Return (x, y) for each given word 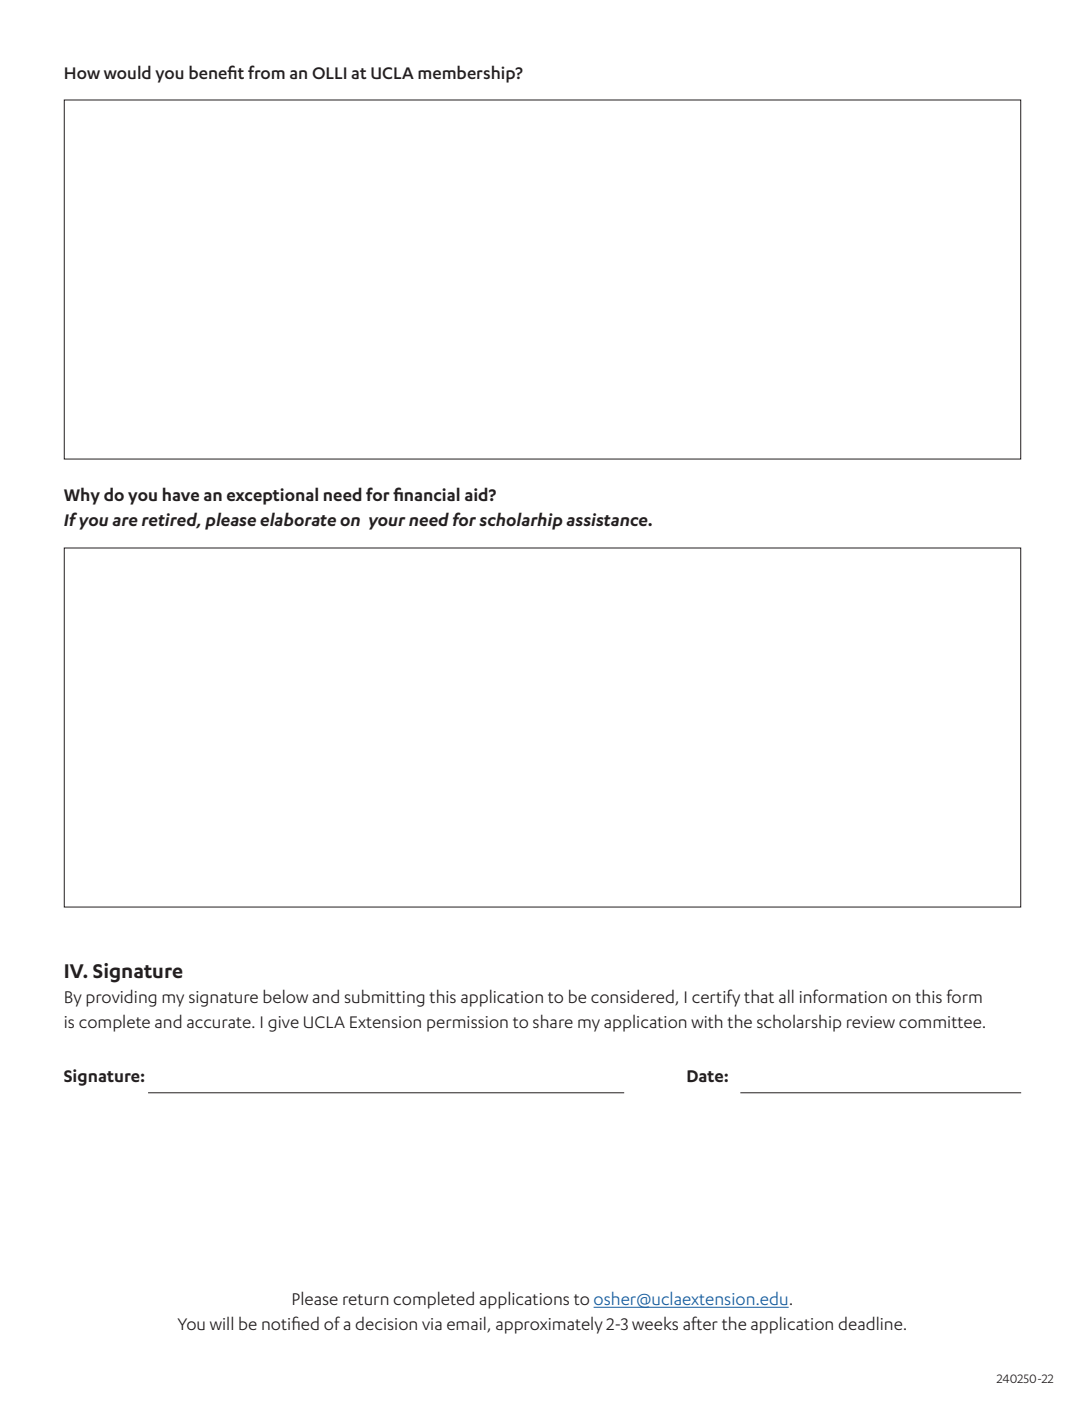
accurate (220, 1022)
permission (467, 1024)
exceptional (272, 496)
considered (633, 997)
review (871, 1022)
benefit (216, 72)
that (759, 996)
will (221, 1323)
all (786, 996)
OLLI (329, 73)
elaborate (298, 519)
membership (467, 74)
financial (426, 494)
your (387, 523)
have (181, 494)
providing (121, 998)
